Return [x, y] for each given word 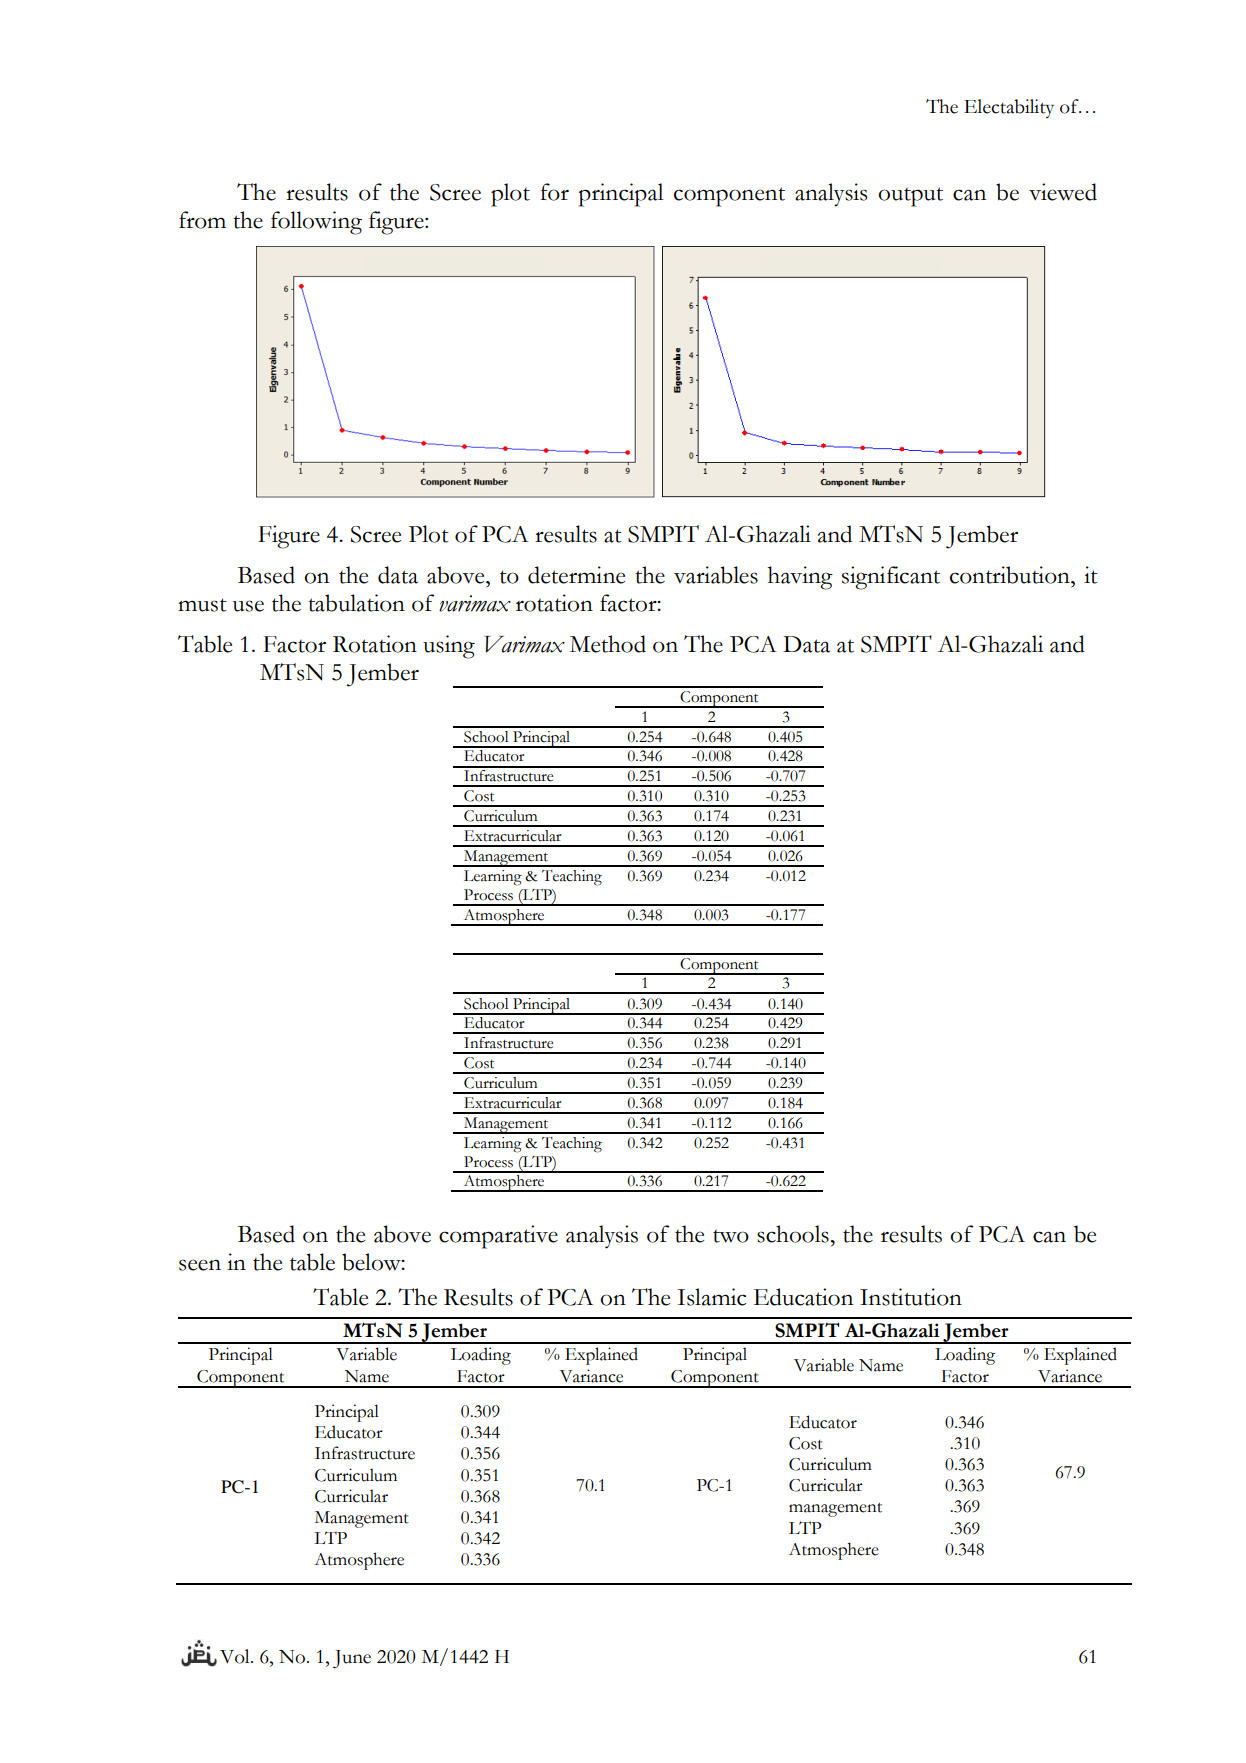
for [554, 192]
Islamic [711, 1297]
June [352, 1659]
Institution [911, 1297]
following [316, 223]
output [910, 197]
